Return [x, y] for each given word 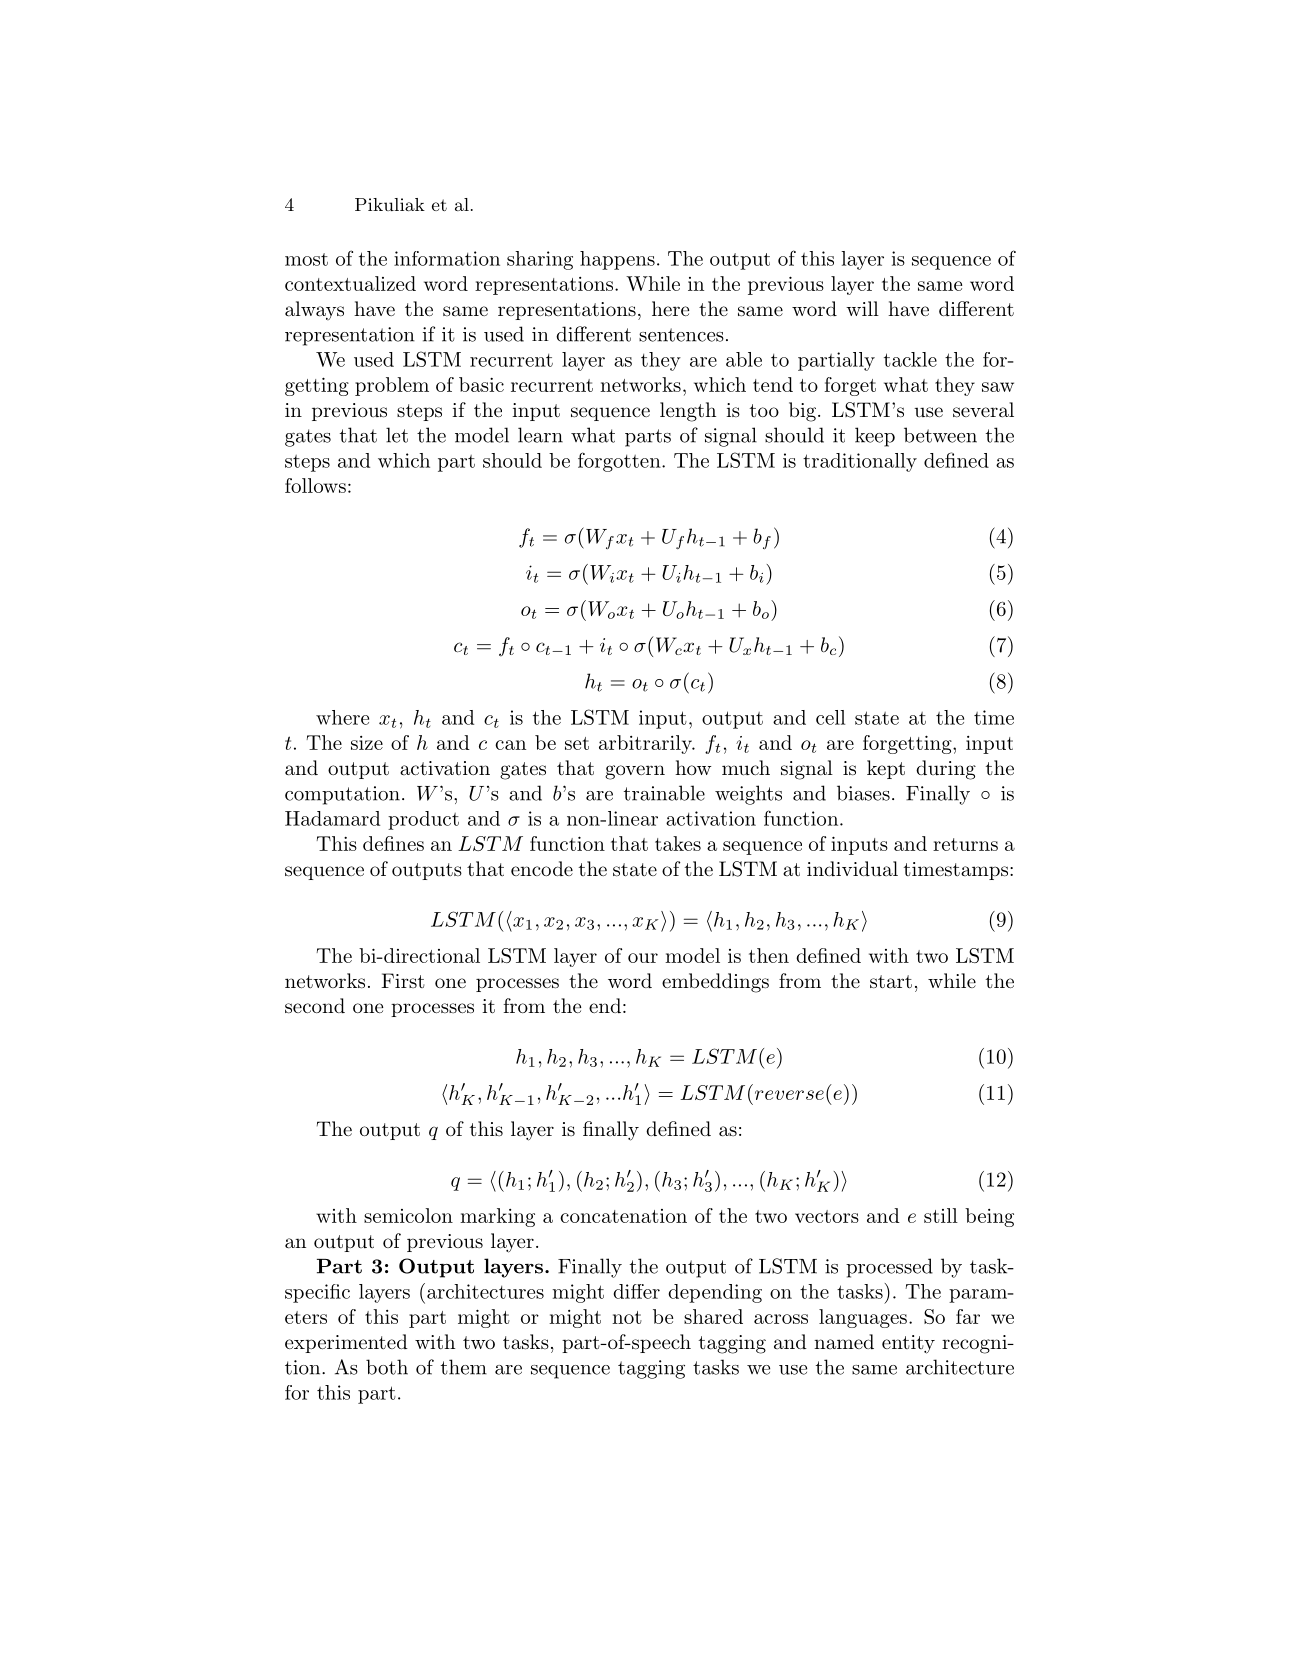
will [862, 308]
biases [863, 793]
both [387, 1367]
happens [617, 260]
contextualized [350, 283]
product [423, 820]
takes [678, 843]
